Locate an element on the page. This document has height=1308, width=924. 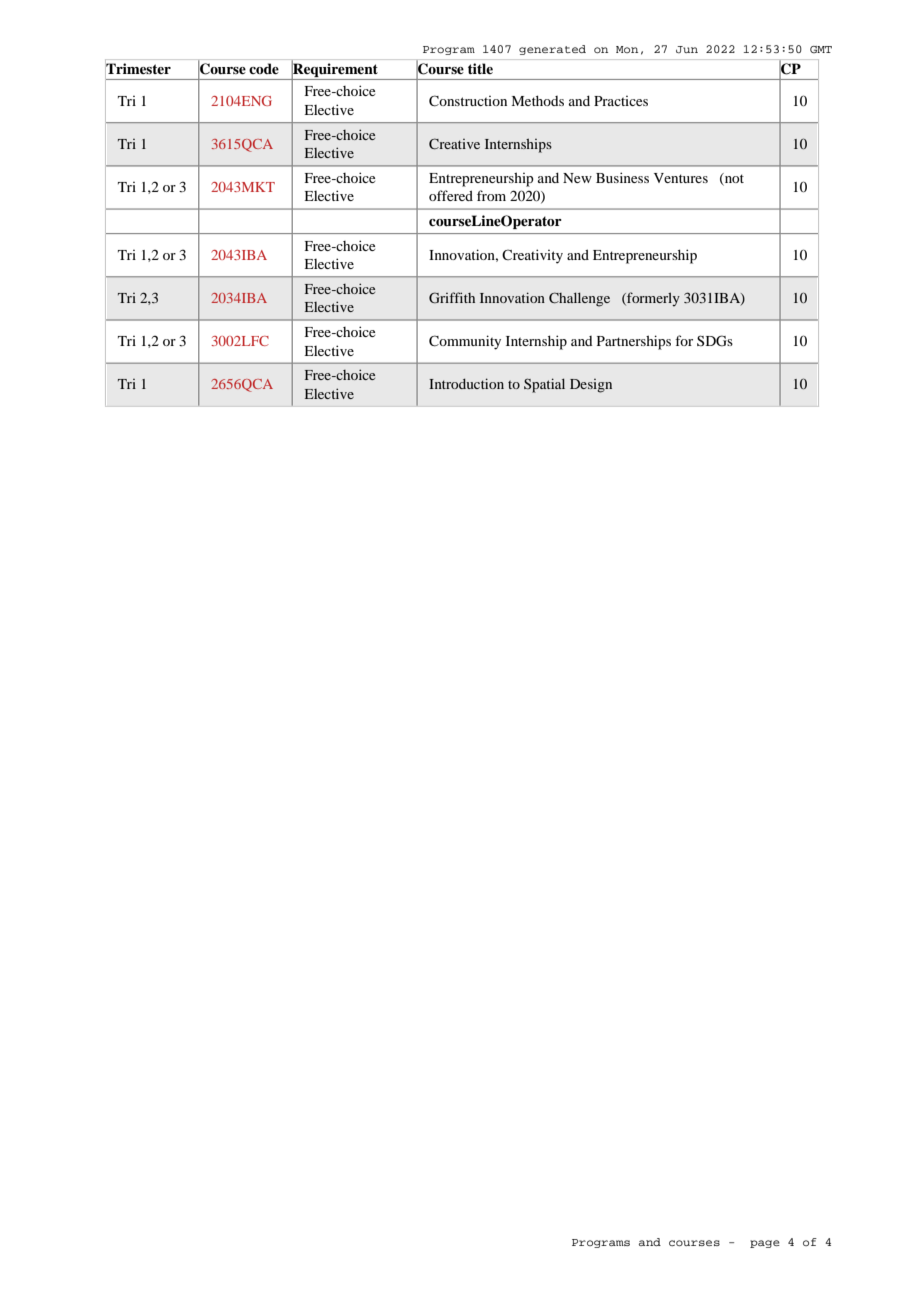
code is located at coordinates (264, 68).
